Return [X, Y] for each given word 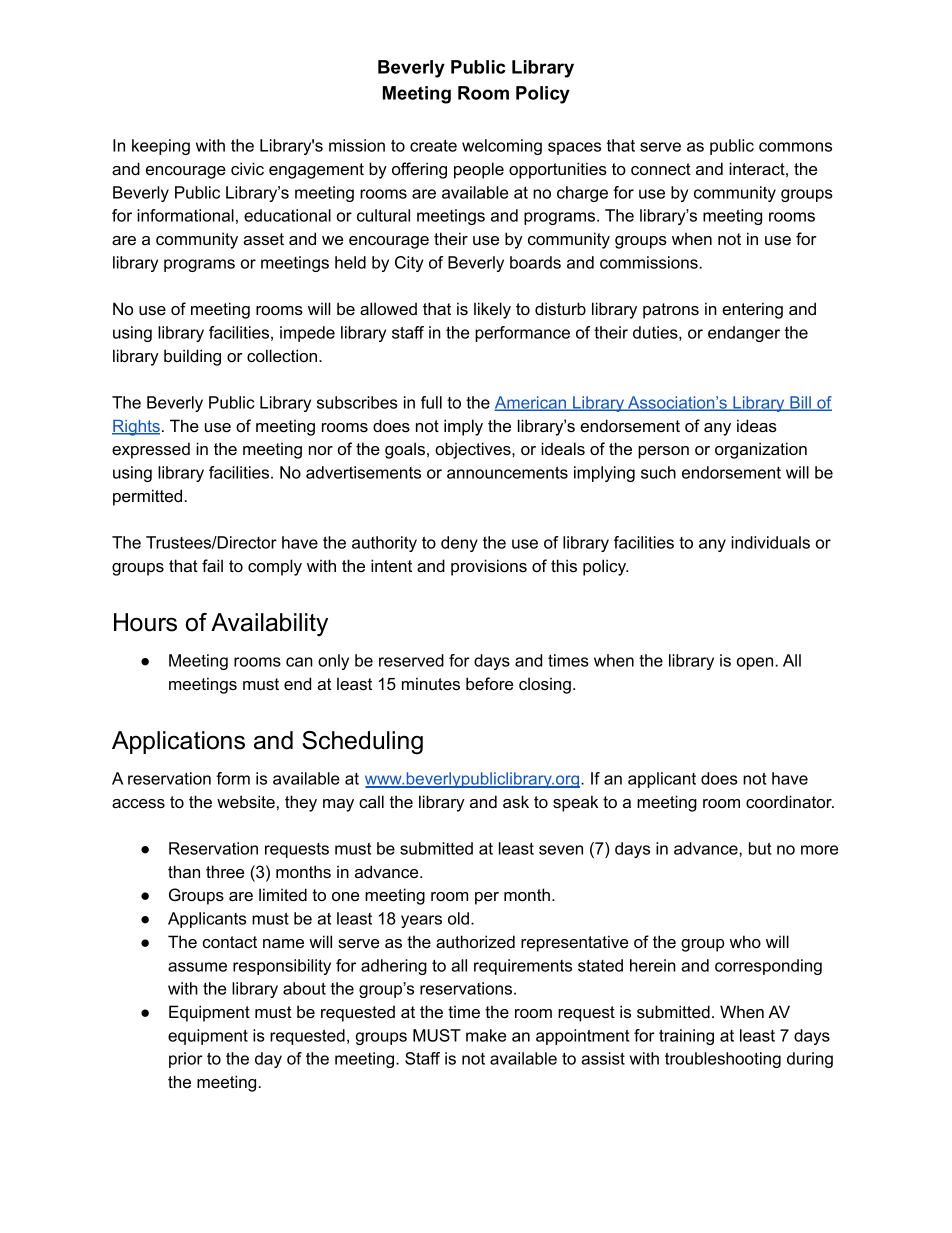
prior [186, 1060]
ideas [757, 425]
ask [516, 801]
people [479, 170]
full [431, 402]
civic [247, 168]
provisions [489, 567]
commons [795, 147]
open [756, 663]
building [192, 357]
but [760, 848]
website [246, 801]
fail [212, 565]
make [486, 1035]
